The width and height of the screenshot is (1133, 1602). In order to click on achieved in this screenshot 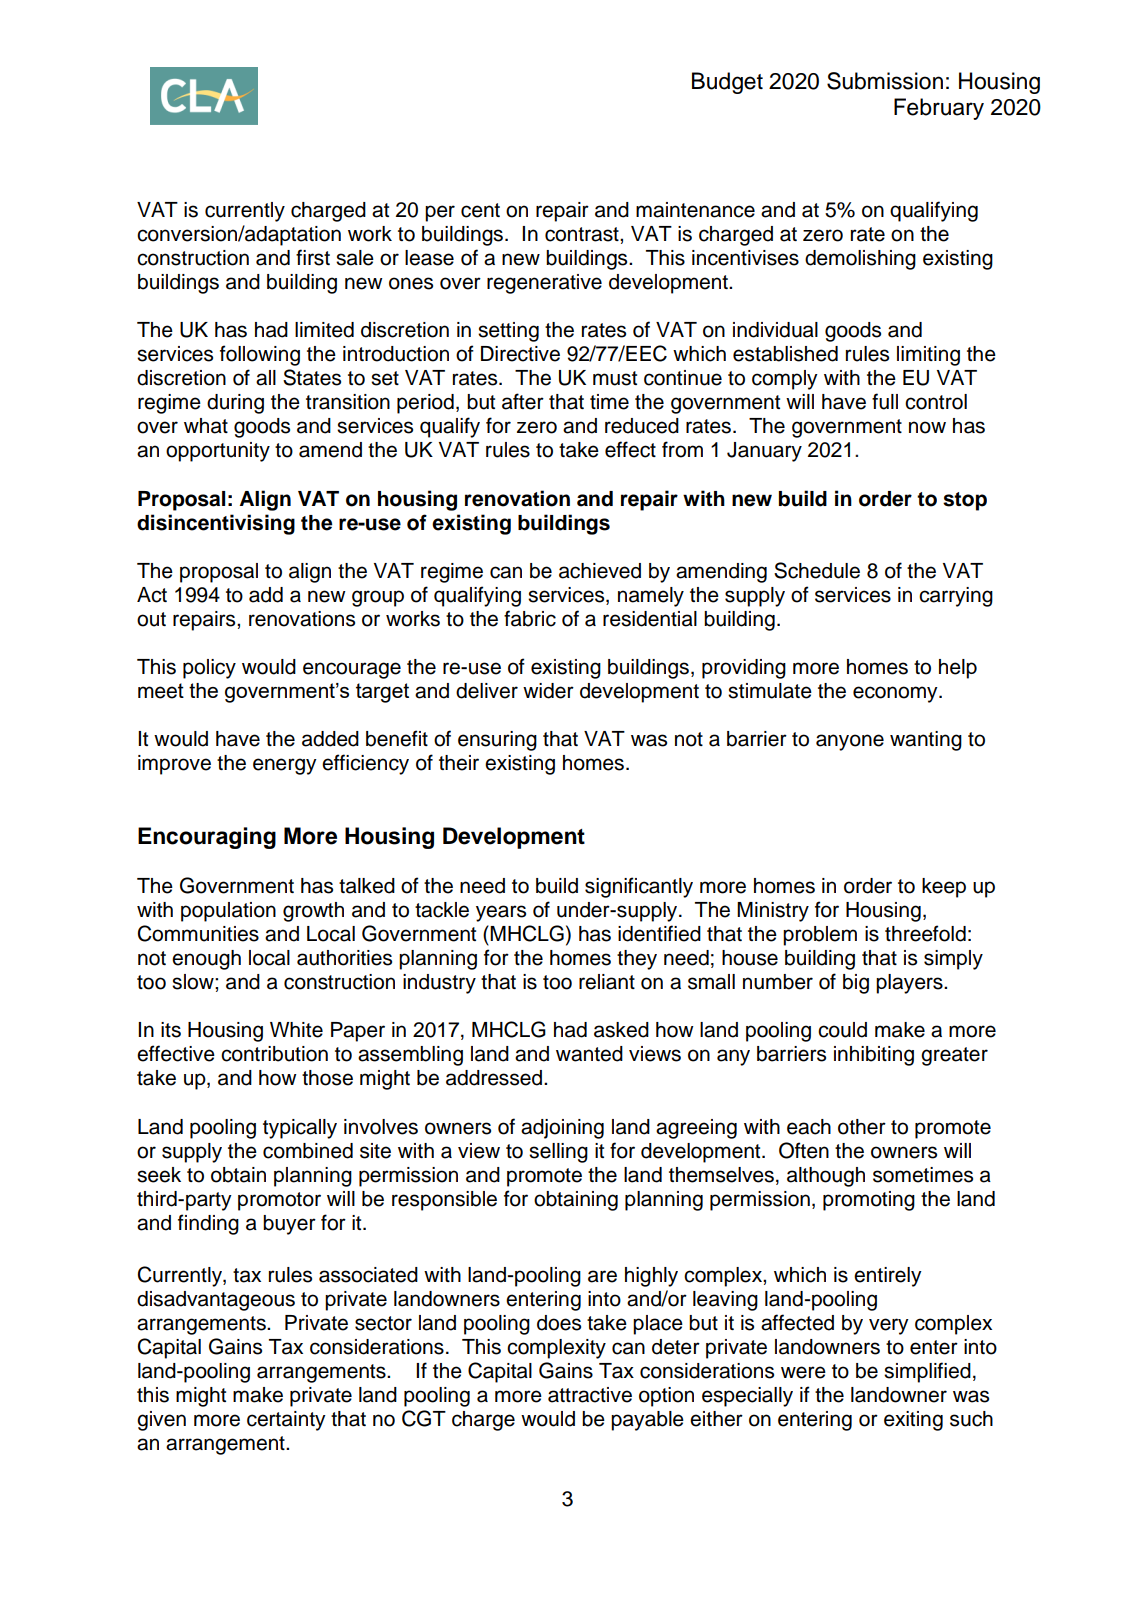, I will do `click(600, 571)`.
